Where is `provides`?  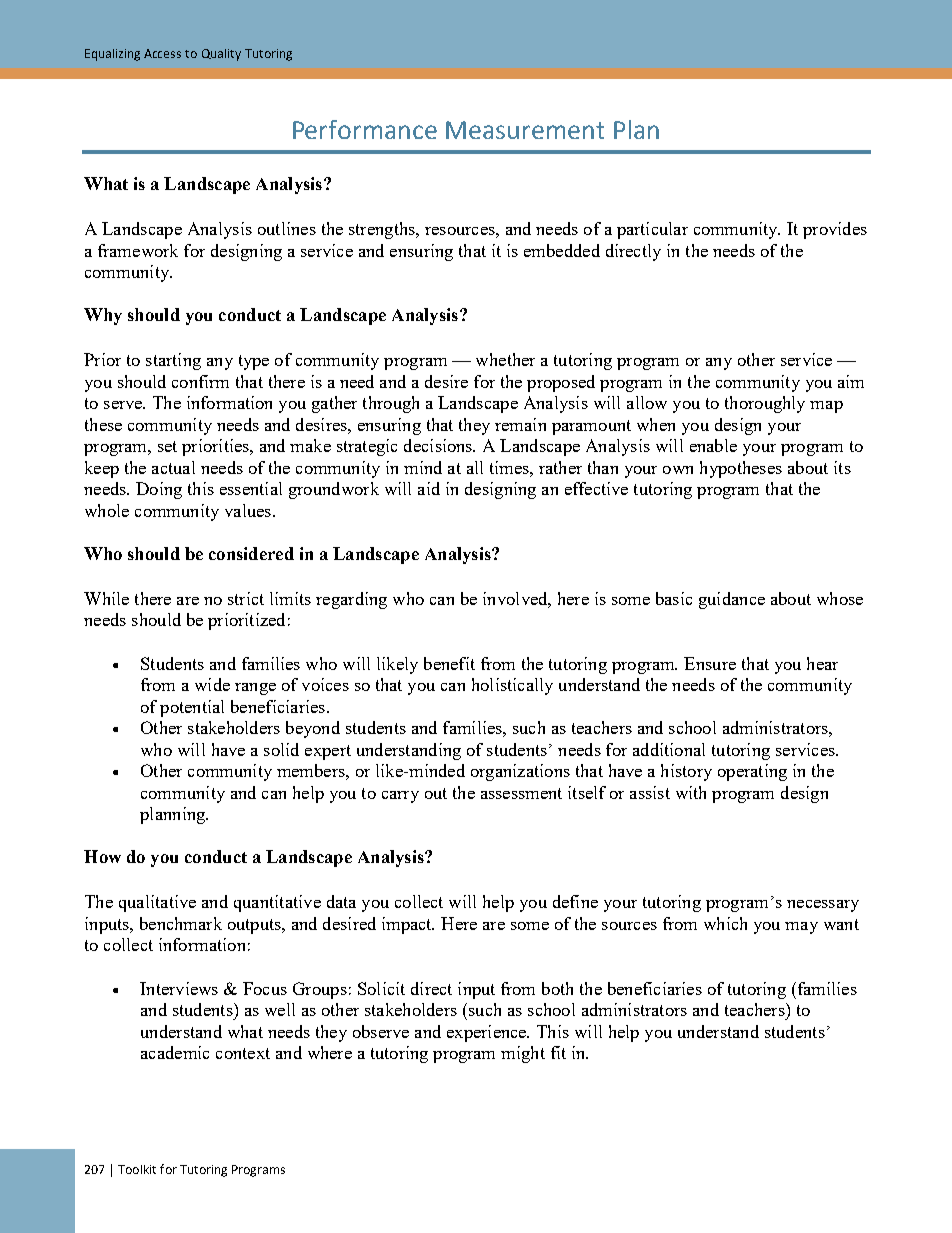 provides is located at coordinates (835, 230).
